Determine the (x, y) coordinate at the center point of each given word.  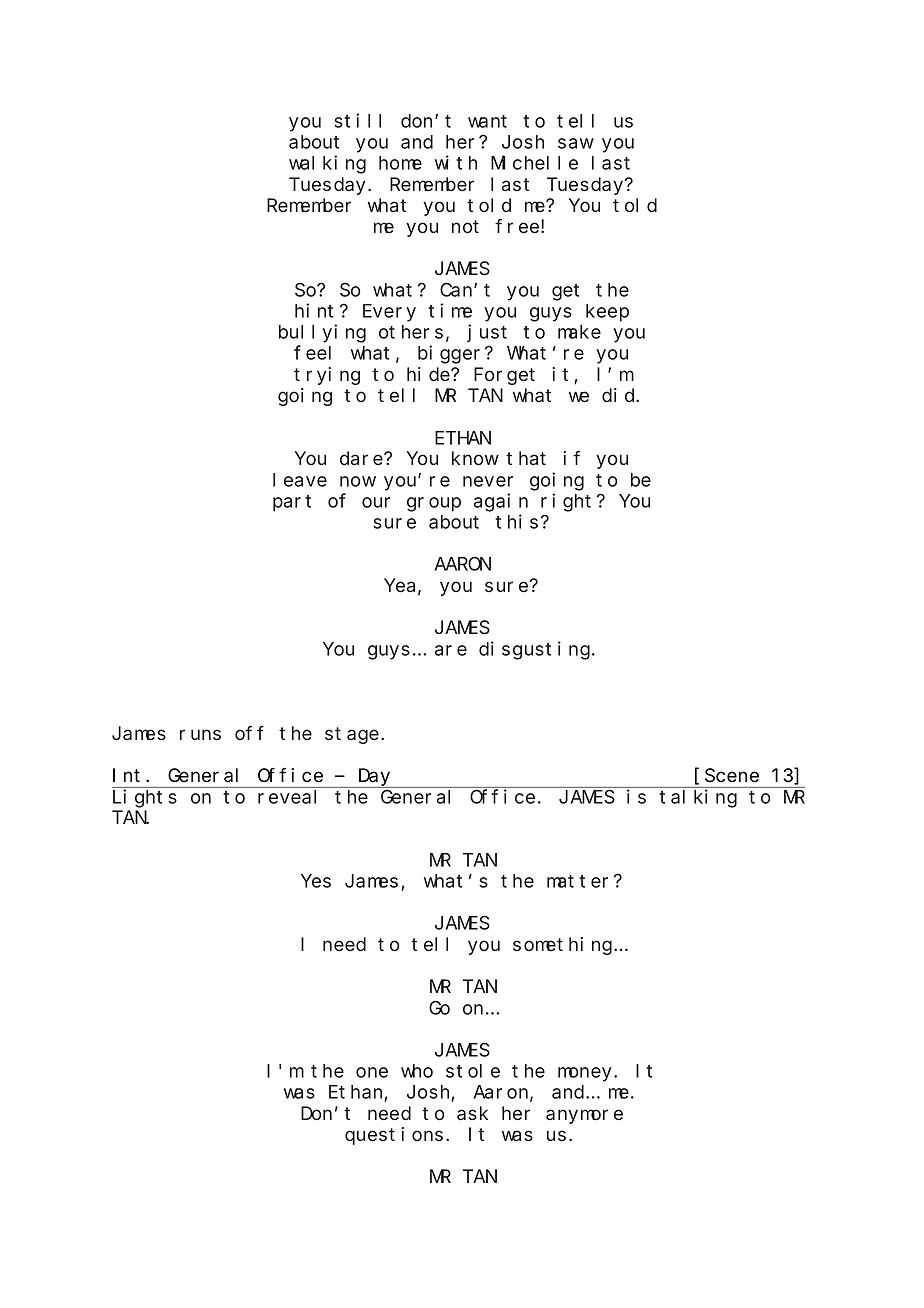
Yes (316, 881)
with (456, 162)
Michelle (534, 162)
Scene (732, 776)
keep (607, 313)
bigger (452, 354)
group (434, 504)
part (292, 503)
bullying (322, 333)
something (564, 946)
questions (394, 1136)
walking (327, 164)
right (566, 502)
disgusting (534, 650)
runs (200, 734)
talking (698, 798)
